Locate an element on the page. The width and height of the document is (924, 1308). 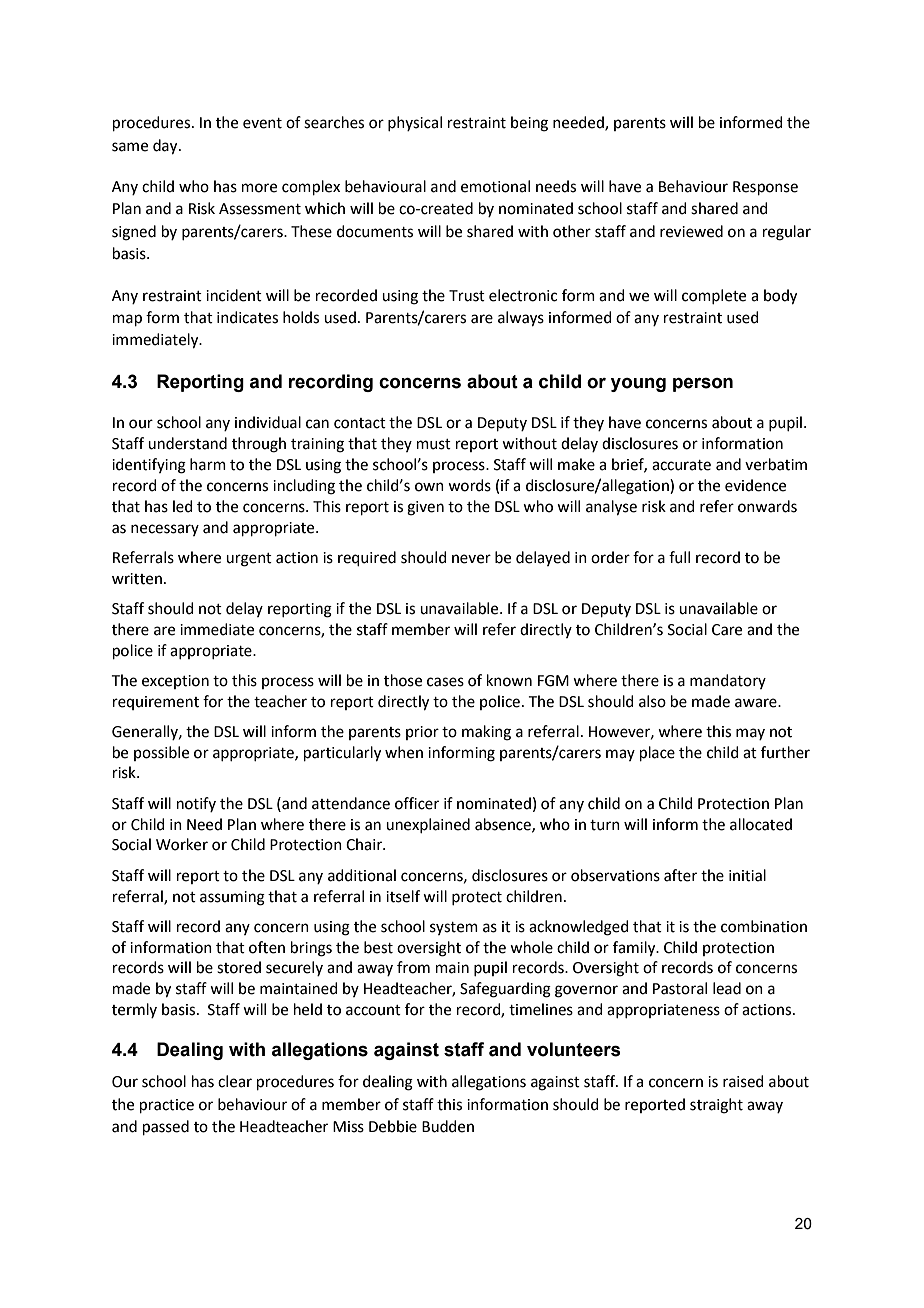
clear is located at coordinates (235, 1081).
